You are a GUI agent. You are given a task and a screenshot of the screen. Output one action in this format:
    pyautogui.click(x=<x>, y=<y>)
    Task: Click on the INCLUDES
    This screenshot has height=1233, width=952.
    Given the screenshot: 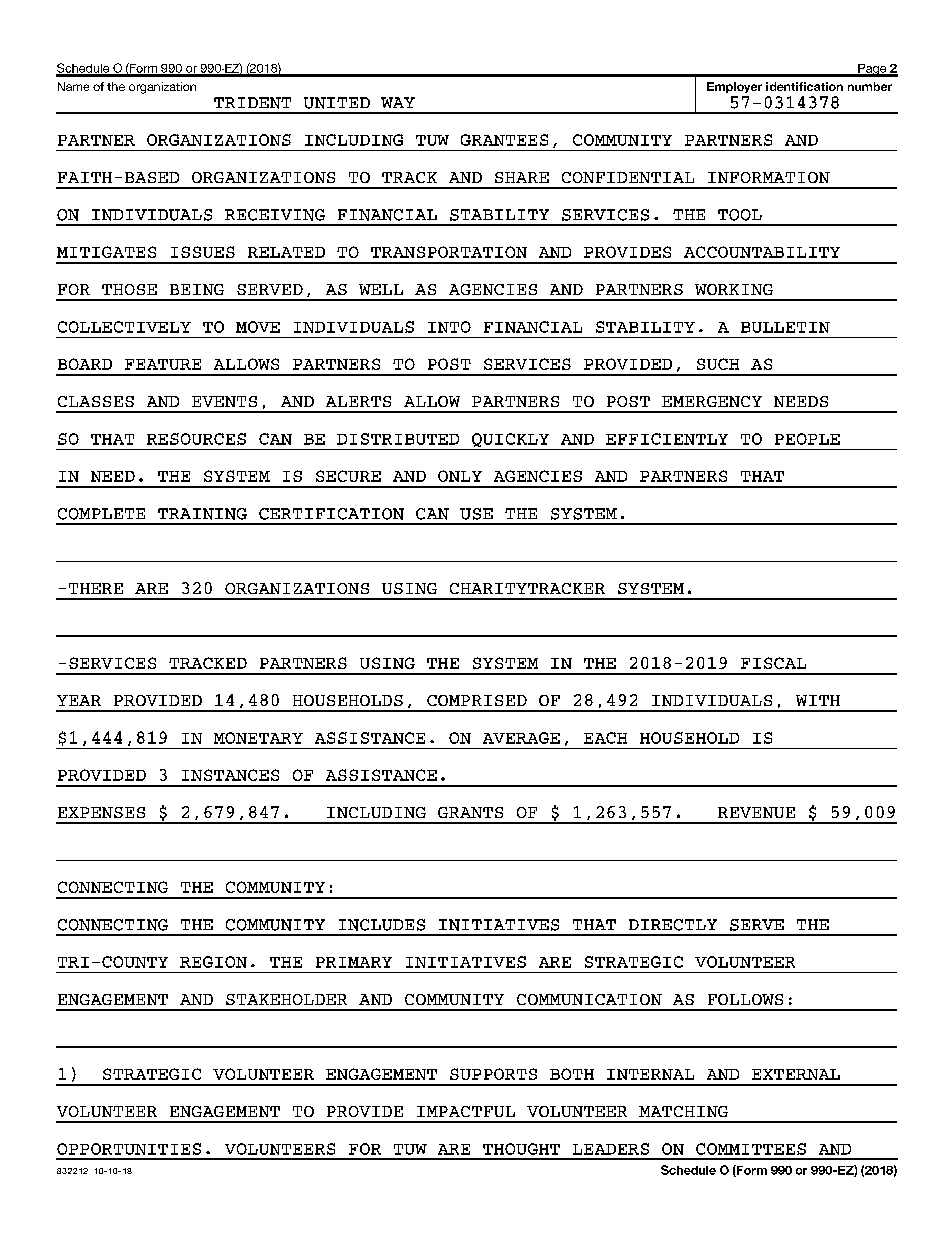 What is the action you would take?
    pyautogui.click(x=382, y=925)
